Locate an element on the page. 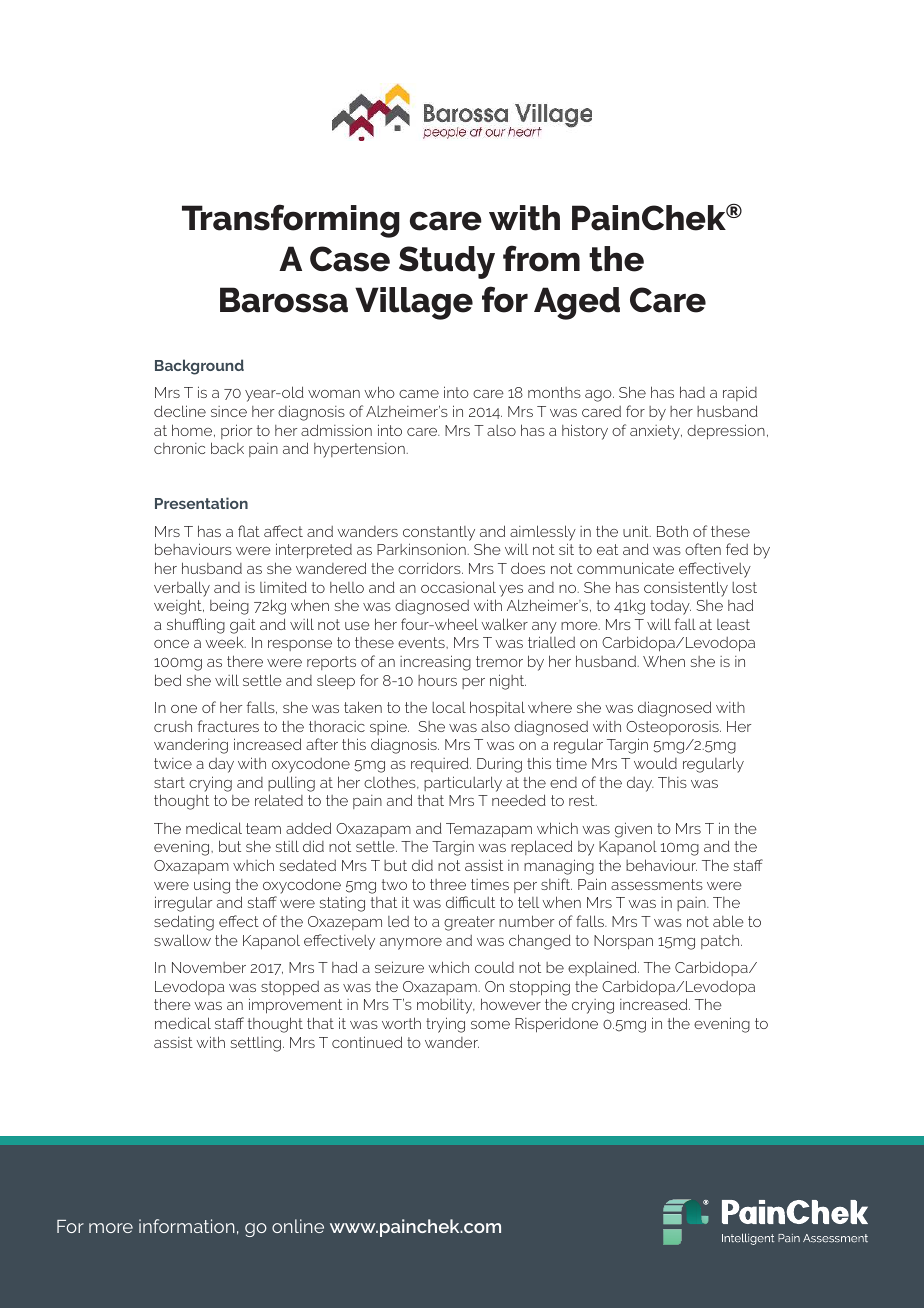  Transforming is located at coordinates (291, 221).
